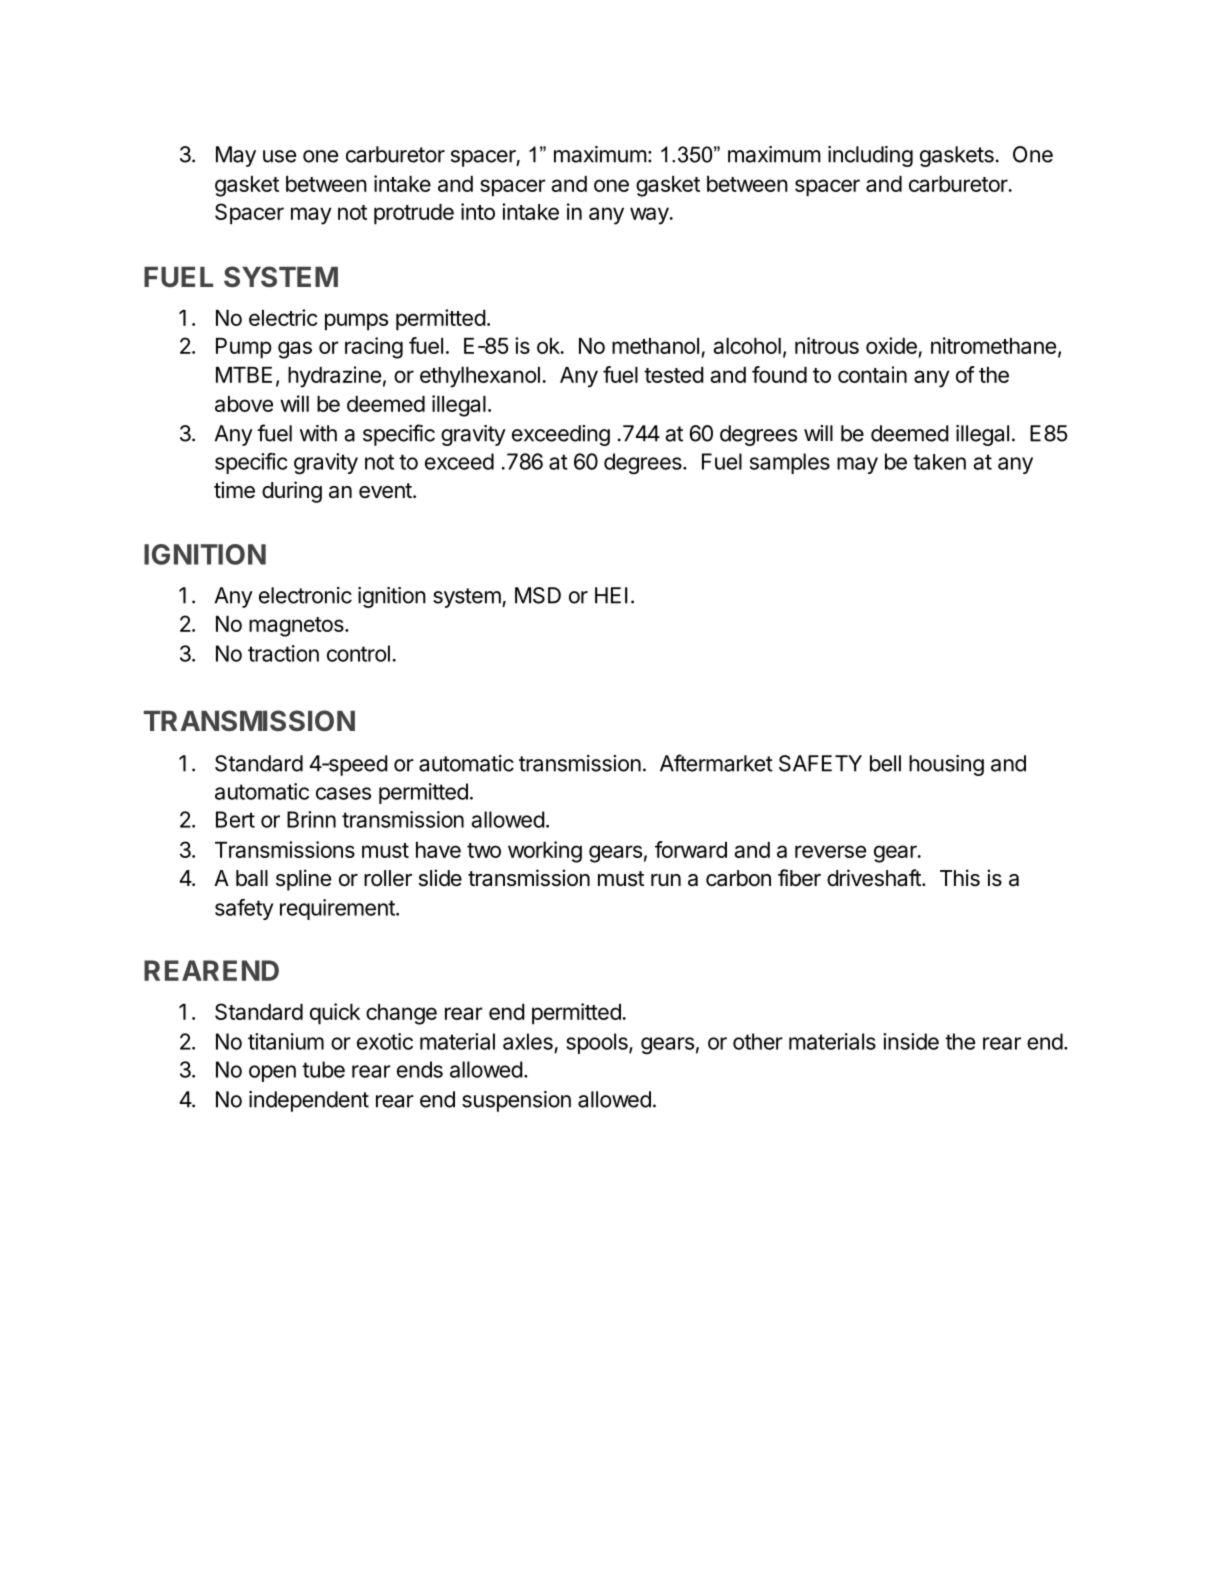 The height and width of the screenshot is (1570, 1213). Describe the element at coordinates (885, 763) in the screenshot. I see `bell` at that location.
